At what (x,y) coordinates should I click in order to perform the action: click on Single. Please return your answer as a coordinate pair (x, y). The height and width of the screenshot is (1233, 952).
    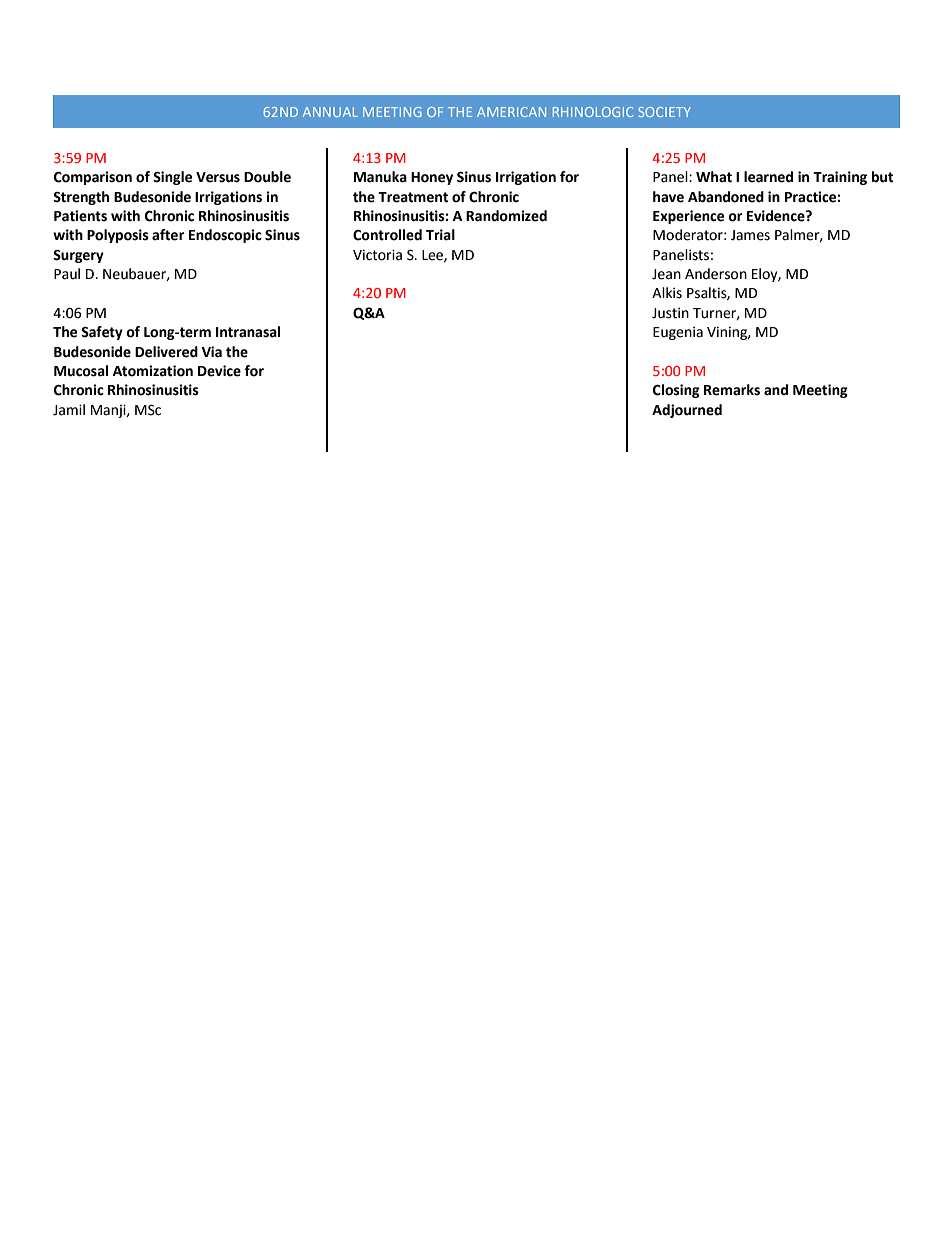
    Looking at the image, I should click on (172, 178).
